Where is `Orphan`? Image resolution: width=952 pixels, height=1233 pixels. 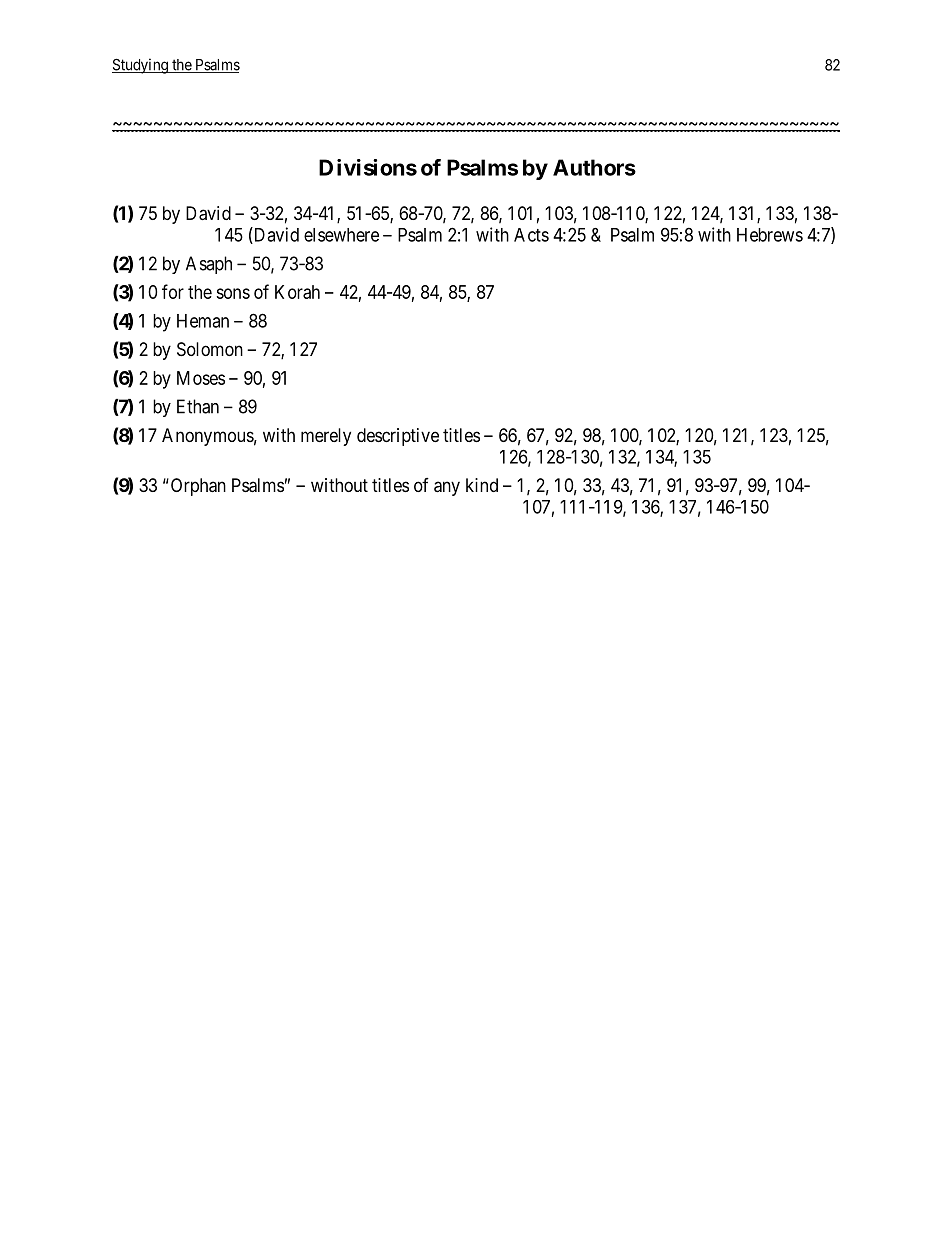 Orphan is located at coordinates (197, 487).
